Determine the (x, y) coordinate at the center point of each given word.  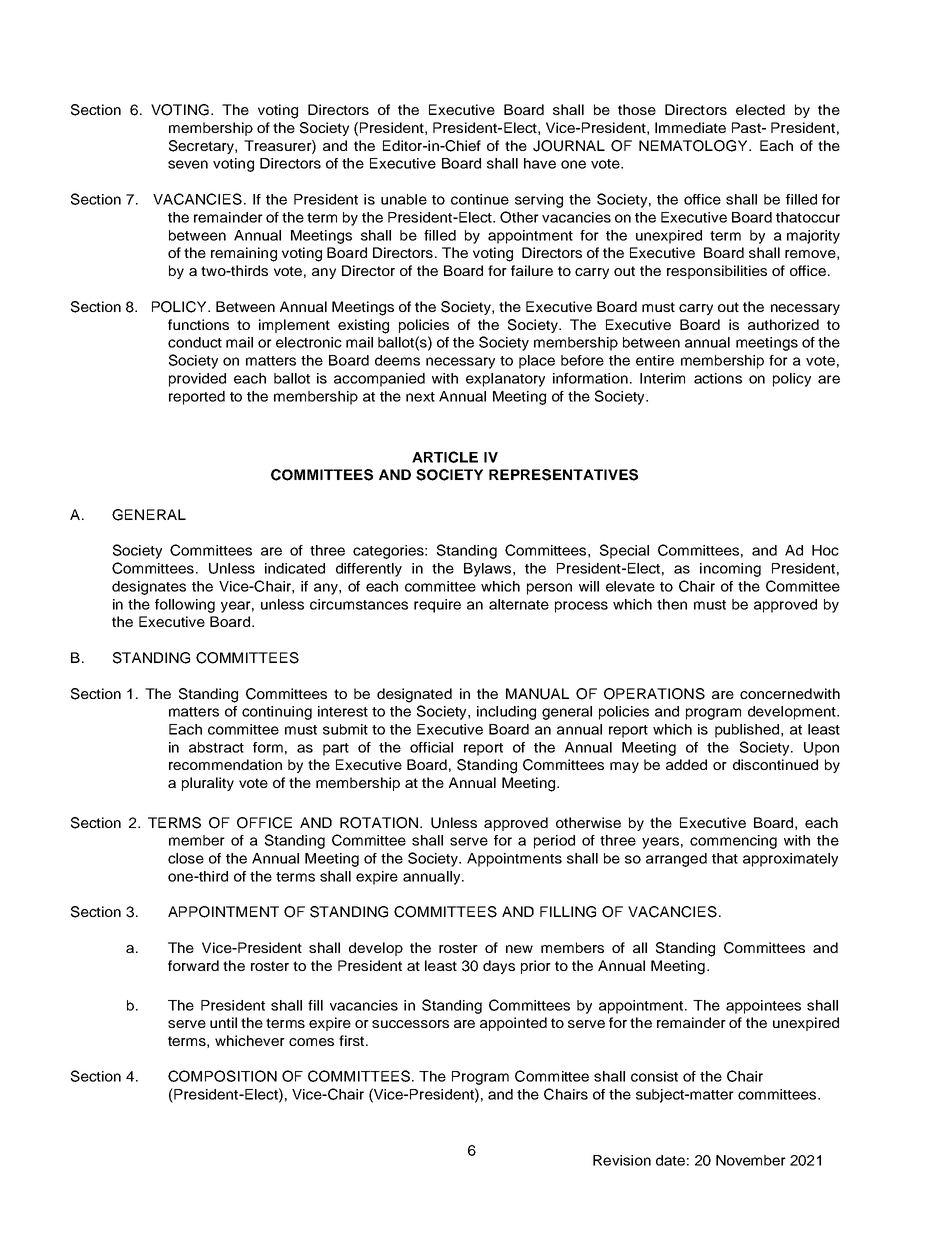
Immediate (690, 127)
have (540, 163)
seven (188, 164)
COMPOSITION (222, 1076)
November (751, 1160)
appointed (513, 1024)
